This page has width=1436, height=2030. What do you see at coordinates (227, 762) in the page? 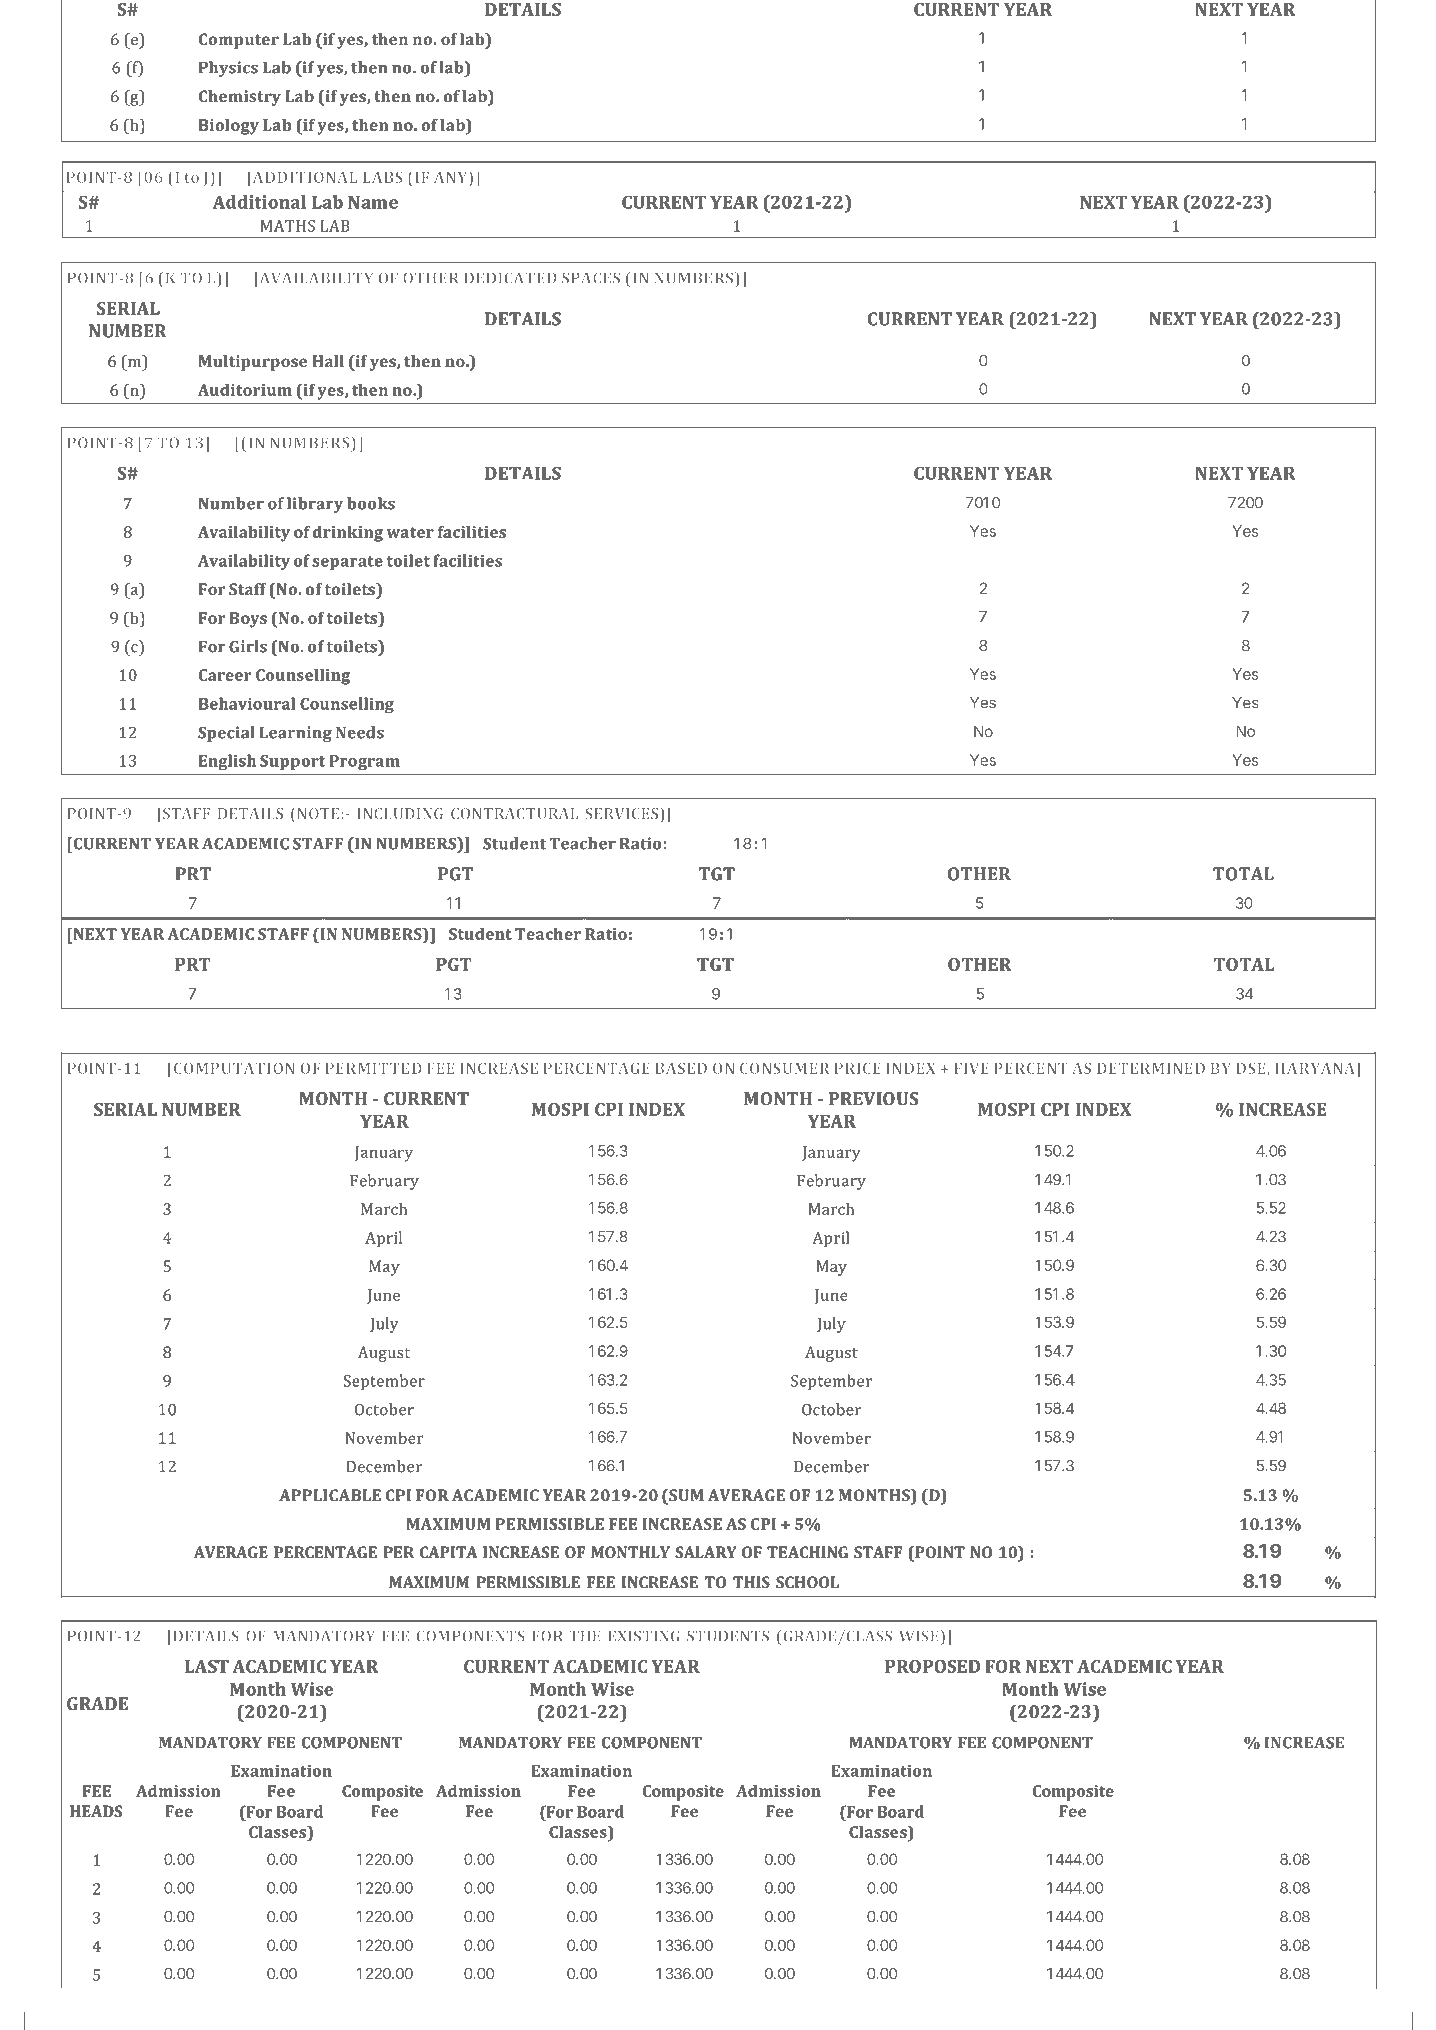
I see `English` at bounding box center [227, 762].
